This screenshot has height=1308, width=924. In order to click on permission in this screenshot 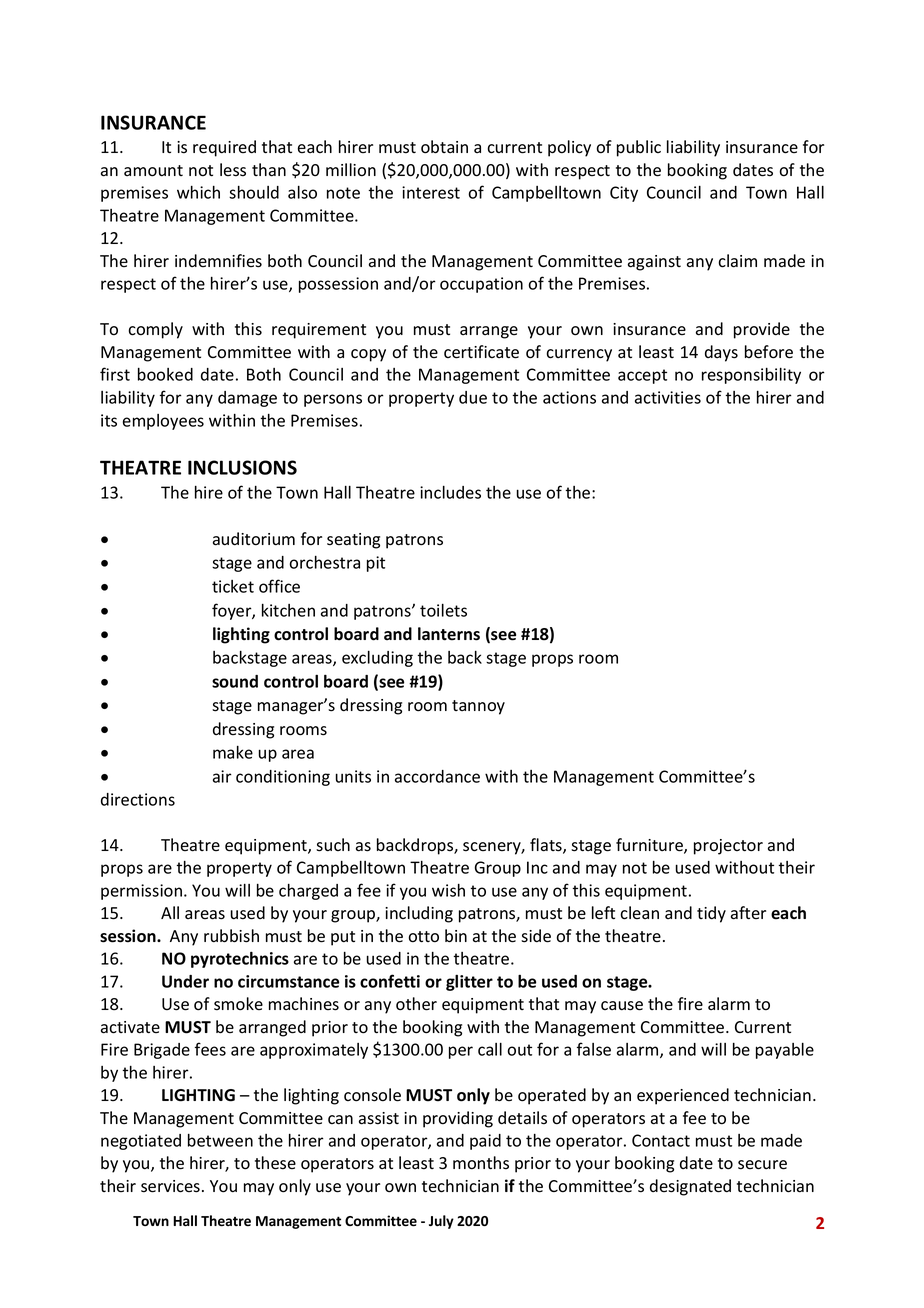, I will do `click(143, 892)`.
